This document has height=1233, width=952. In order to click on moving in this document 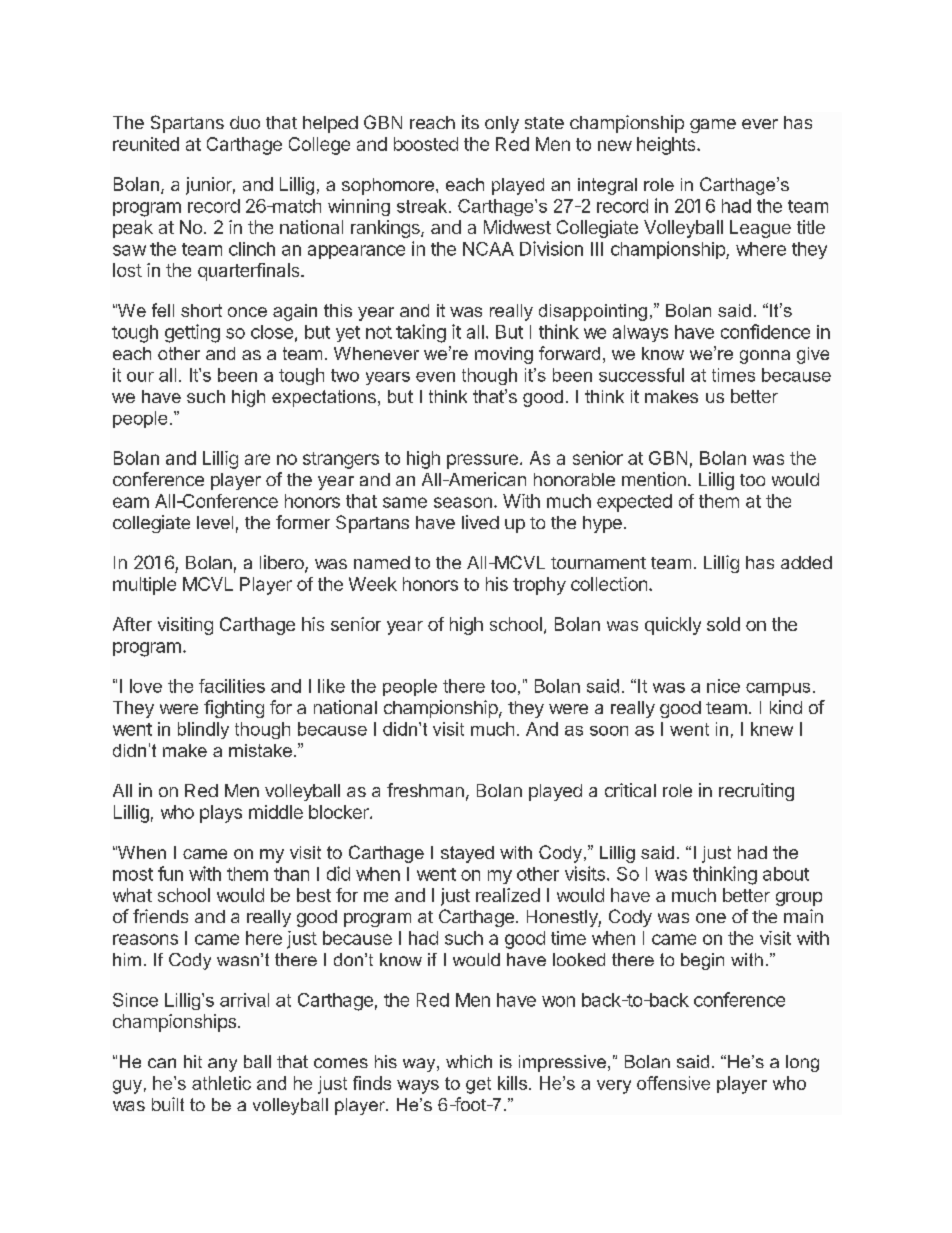, I will do `click(504, 355)`.
